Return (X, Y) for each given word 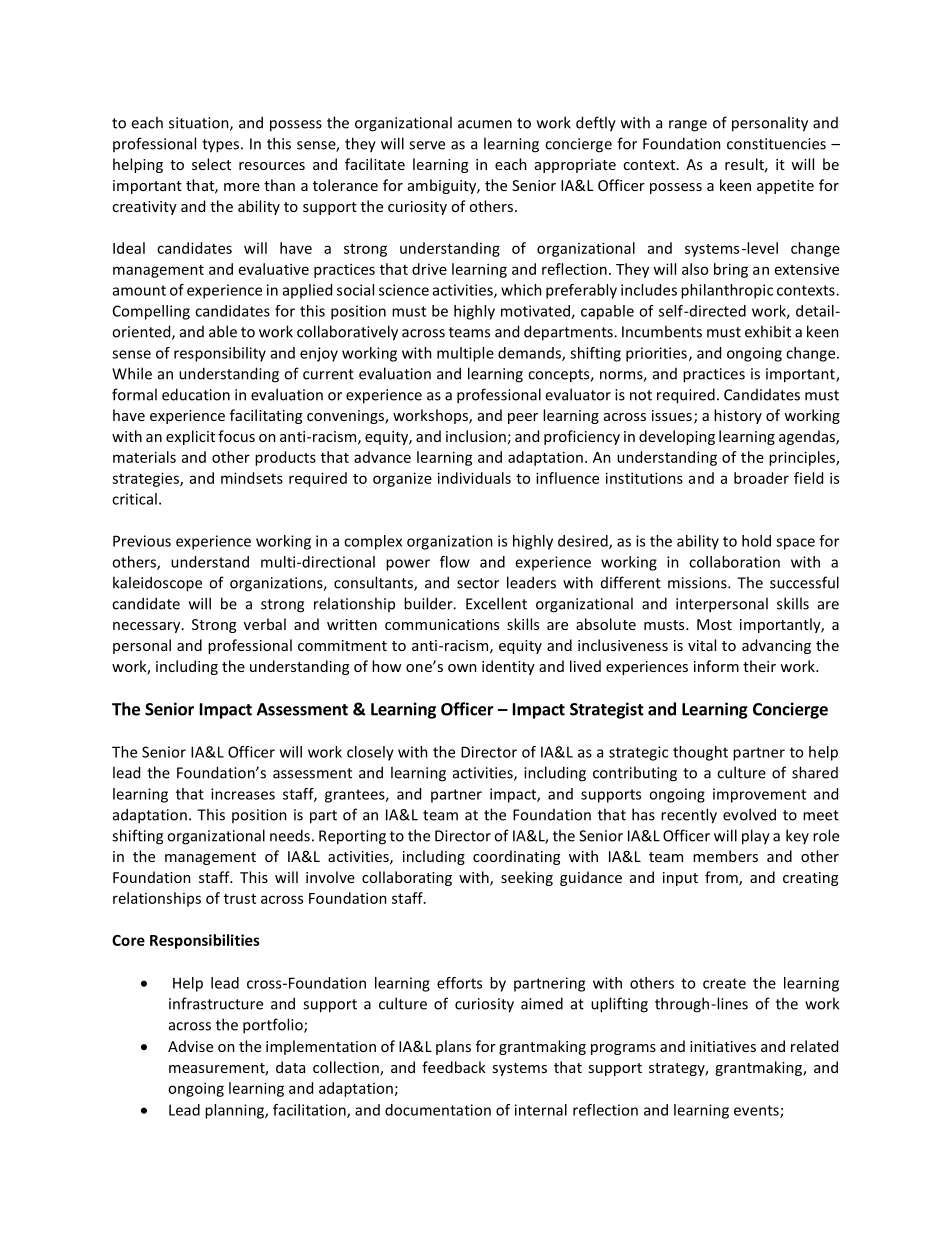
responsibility (220, 354)
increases (243, 794)
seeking (527, 878)
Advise (190, 1046)
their (759, 666)
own (462, 668)
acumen (485, 124)
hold (756, 541)
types (220, 146)
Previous (142, 541)
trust (240, 899)
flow (455, 562)
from (722, 878)
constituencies (776, 144)
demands (530, 354)
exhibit (768, 331)
